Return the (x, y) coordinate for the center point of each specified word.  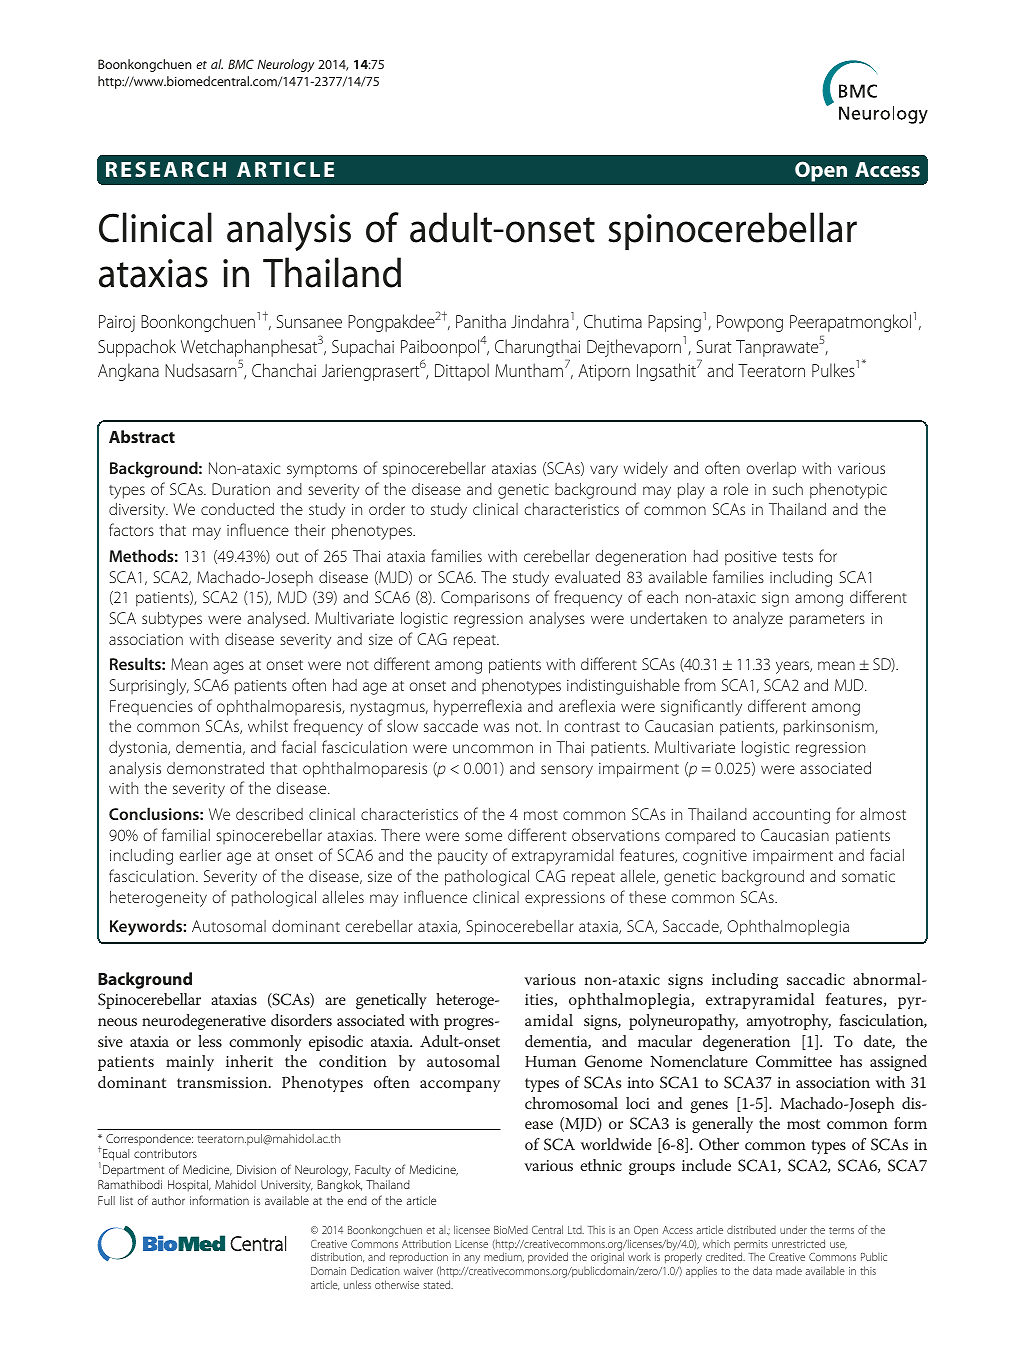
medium (504, 1257)
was (496, 727)
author (168, 1200)
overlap (771, 469)
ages (228, 667)
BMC (241, 64)
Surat (714, 346)
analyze (758, 620)
